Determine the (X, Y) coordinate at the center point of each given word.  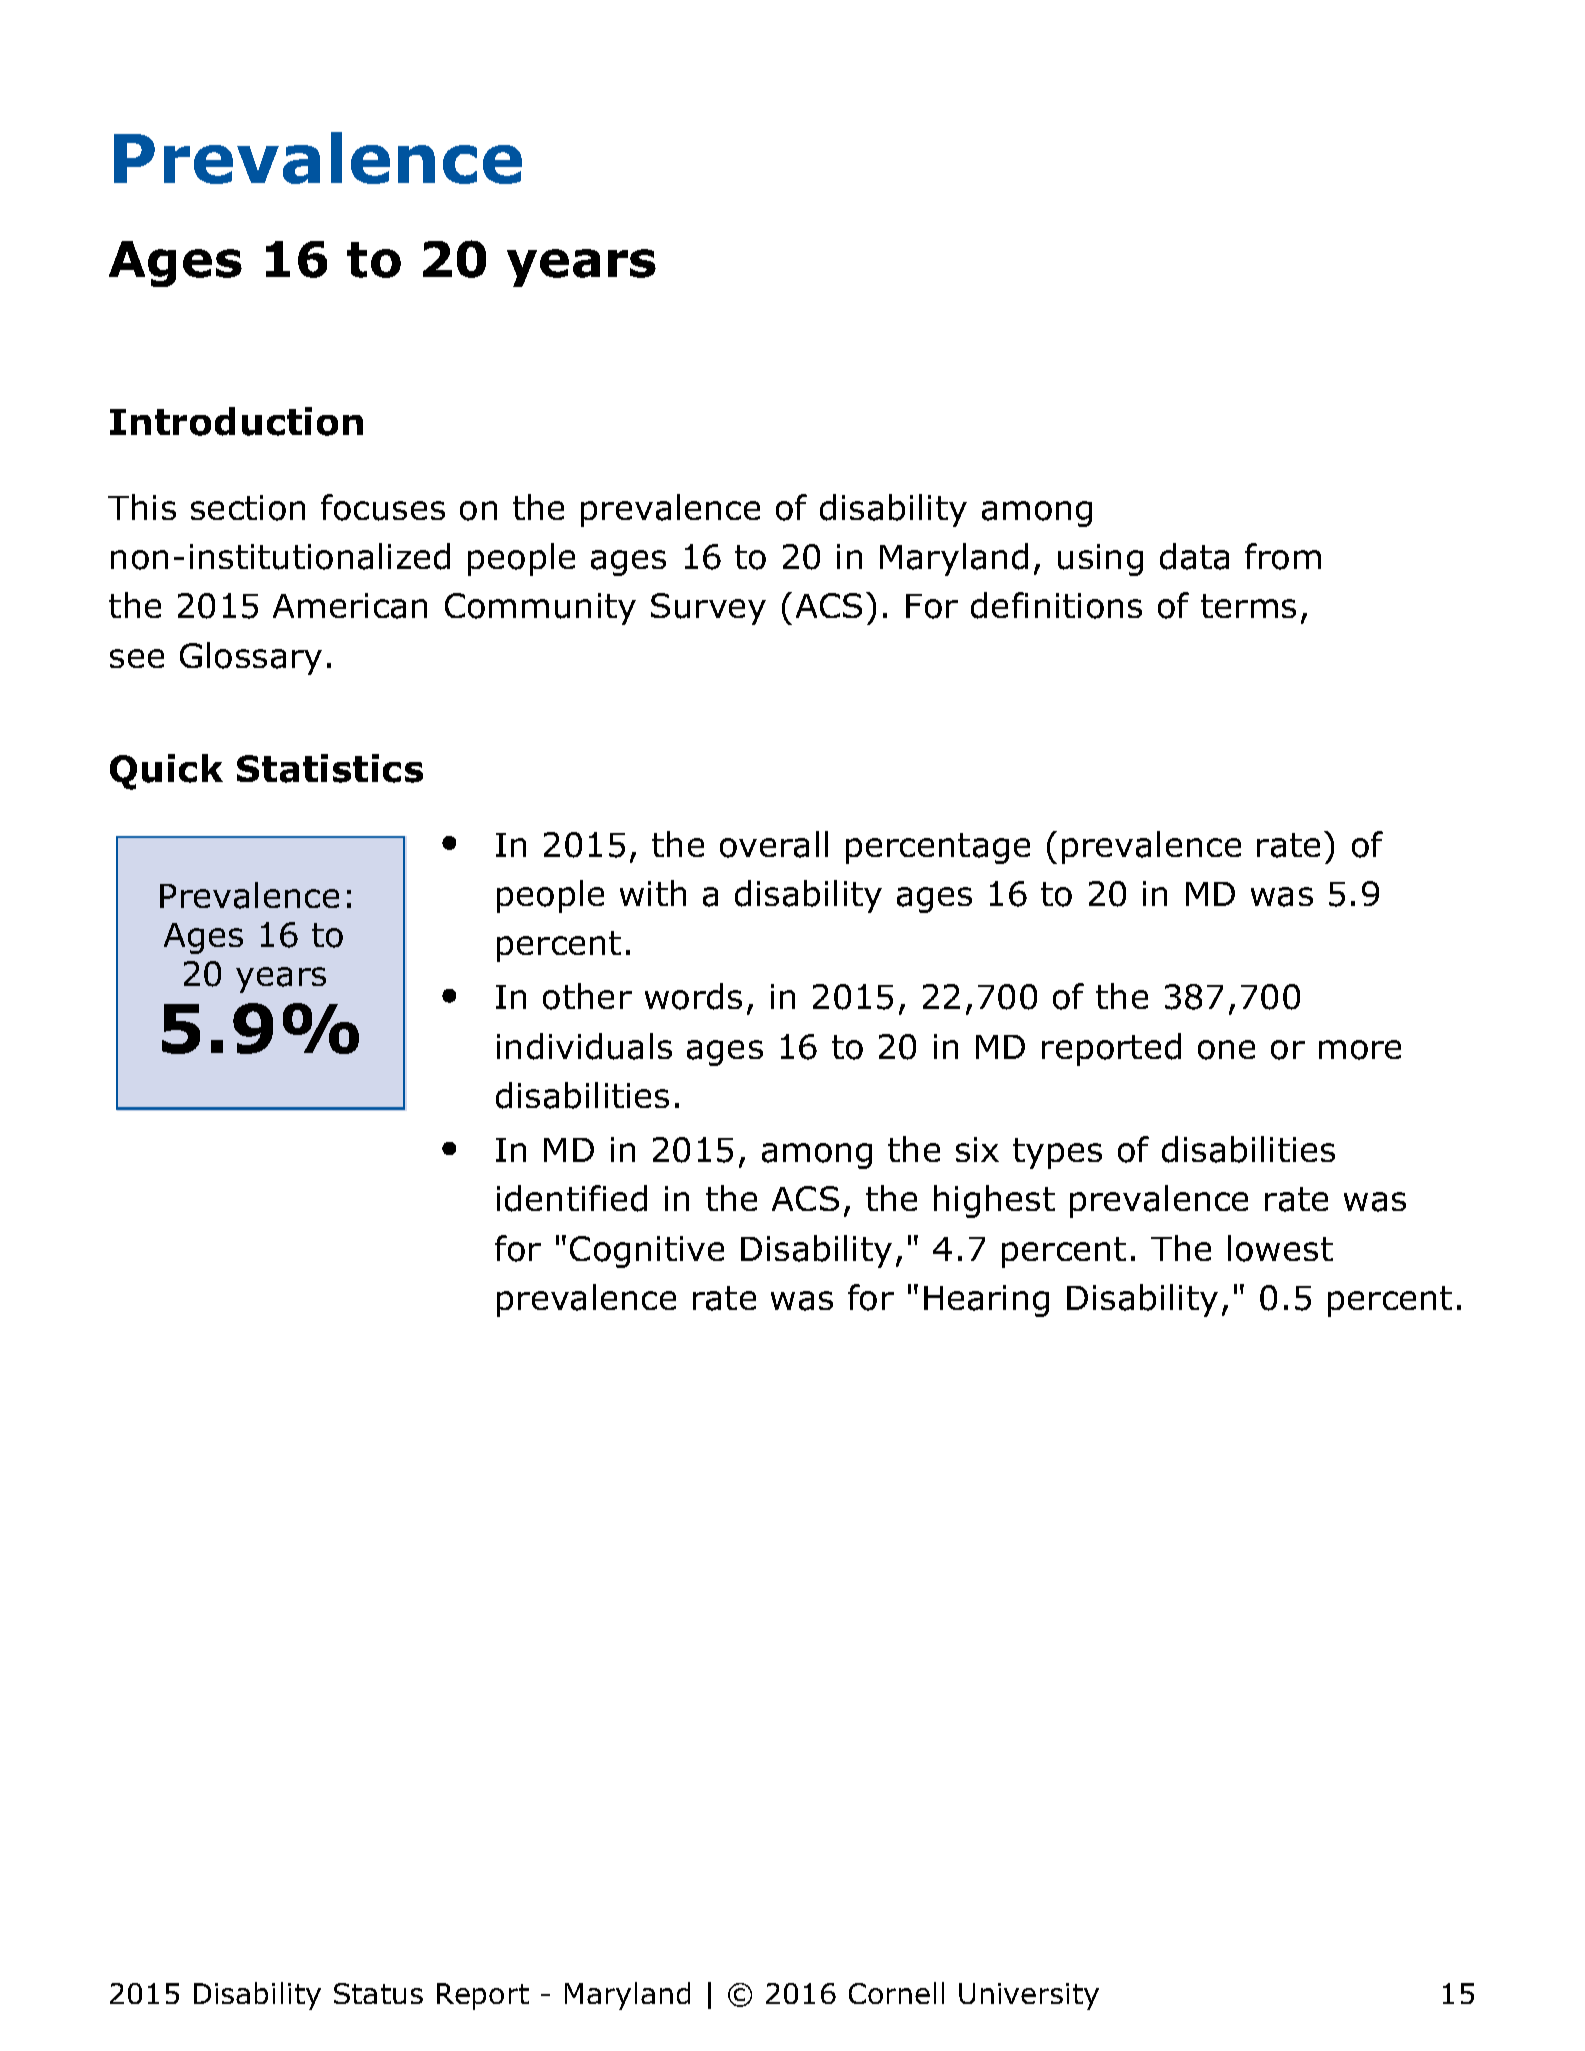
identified (572, 1198)
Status (378, 1993)
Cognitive (647, 1252)
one (1226, 1050)
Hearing (986, 1301)
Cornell (896, 1993)
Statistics (330, 768)
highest (994, 1201)
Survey (708, 609)
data (1194, 556)
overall (774, 844)
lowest (1280, 1248)
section (248, 508)
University (1029, 1996)
